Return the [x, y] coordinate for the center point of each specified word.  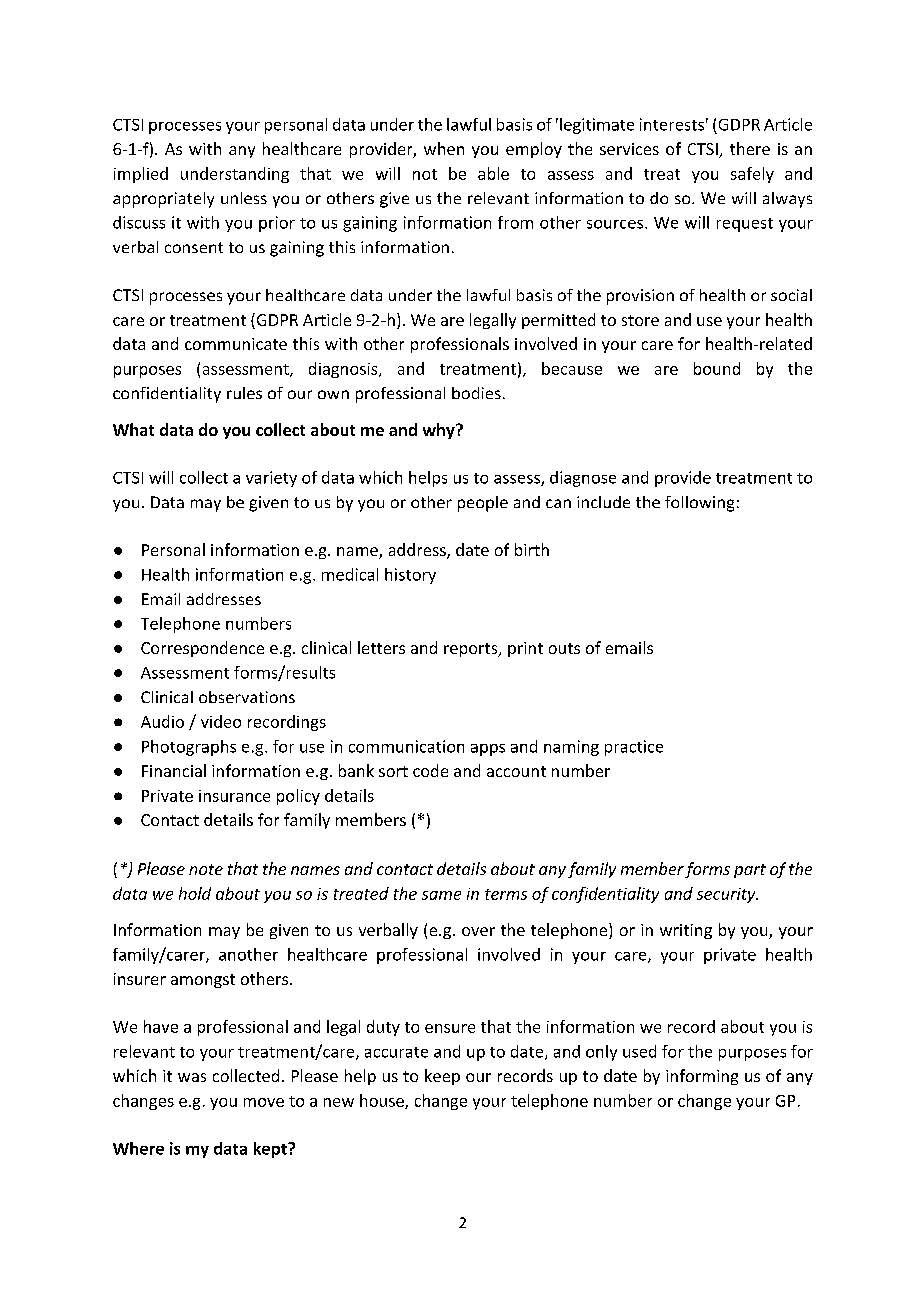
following [699, 504]
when [444, 148]
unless [244, 198]
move [264, 1102]
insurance [234, 796]
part [750, 871]
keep [442, 1077]
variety [271, 479]
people [483, 504]
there [750, 148]
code [430, 770]
